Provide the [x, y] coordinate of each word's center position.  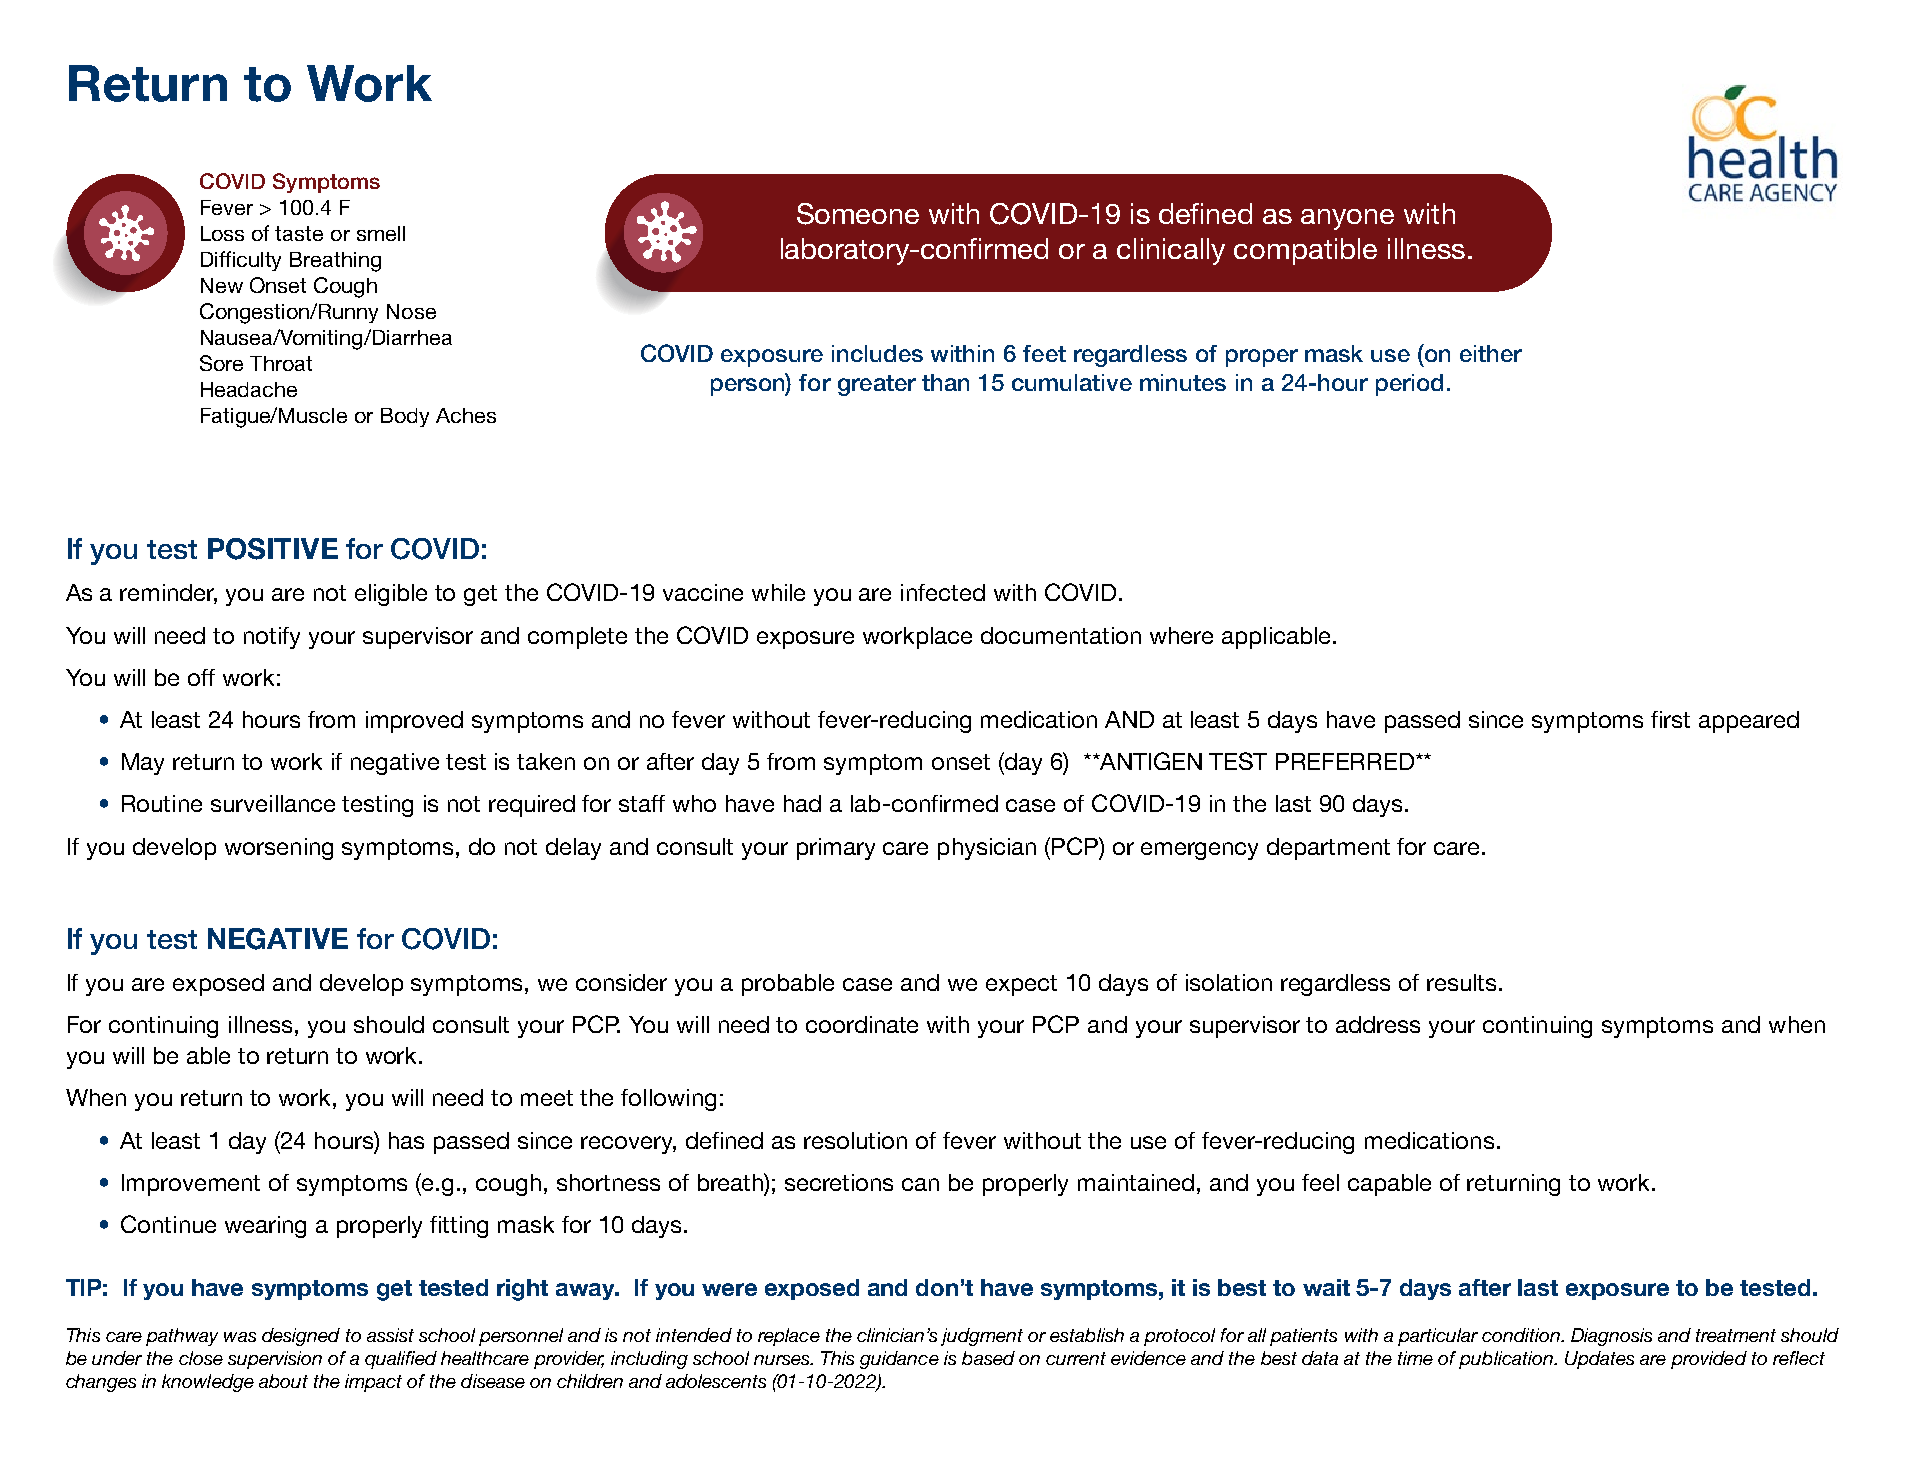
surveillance [273, 803]
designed [301, 1337]
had [802, 803]
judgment [982, 1337]
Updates [1599, 1360]
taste [299, 233]
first [1670, 719]
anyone [1347, 219]
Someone [858, 214]
